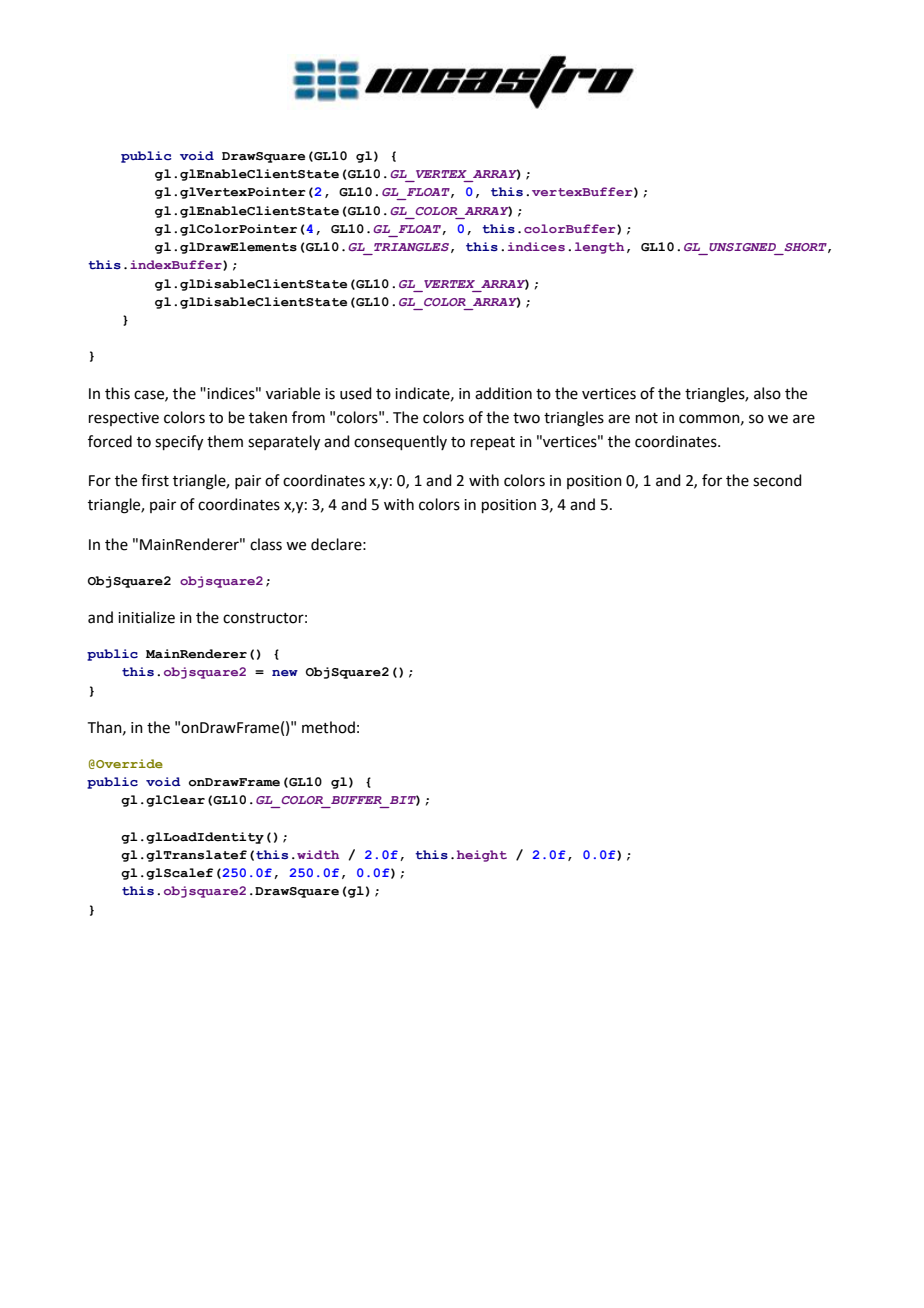  I want to click on consequently, so click(400, 442).
